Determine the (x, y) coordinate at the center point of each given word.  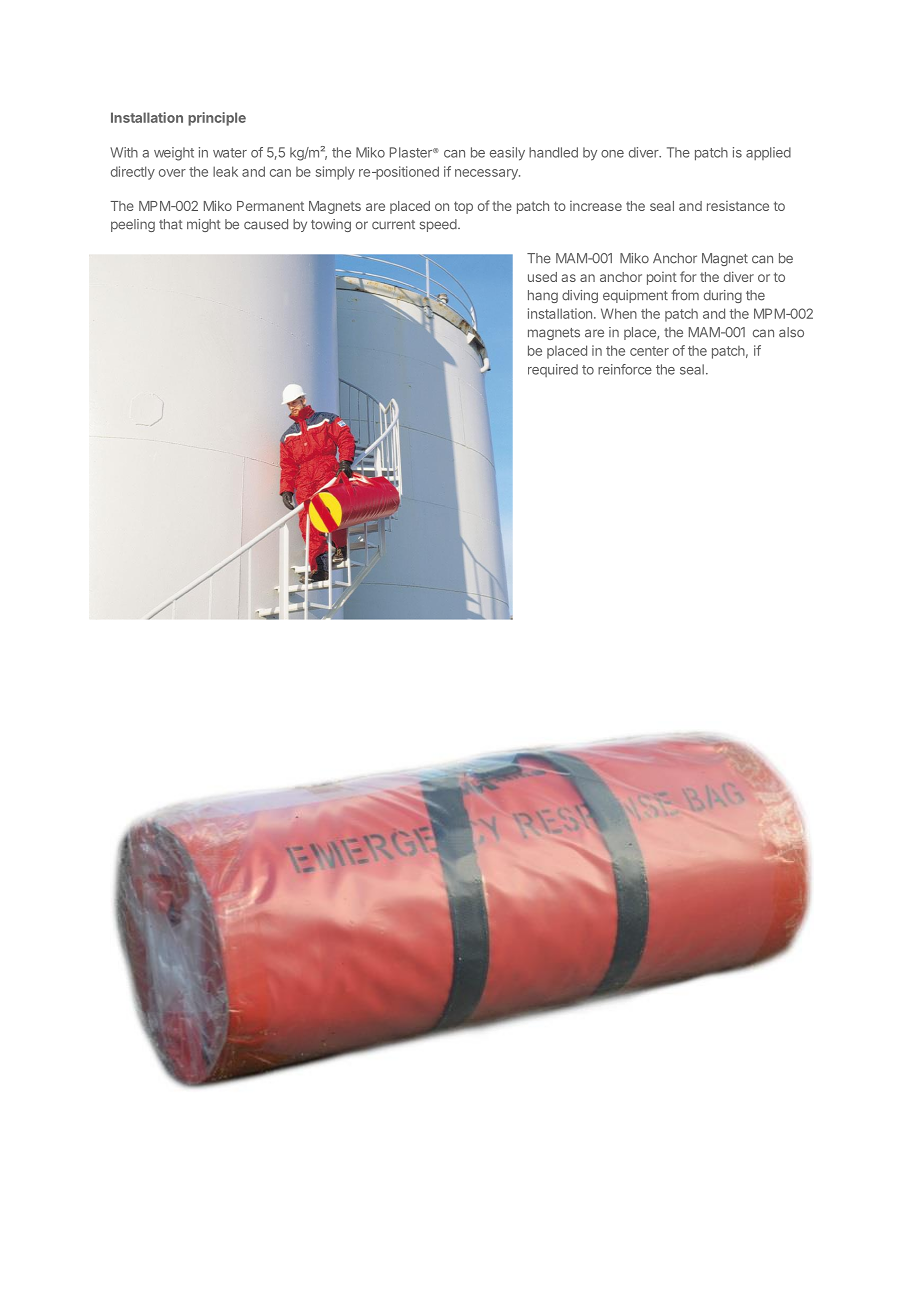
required (553, 370)
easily (507, 154)
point (662, 278)
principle (217, 119)
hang (543, 296)
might (204, 225)
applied (768, 153)
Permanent (270, 206)
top (463, 207)
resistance (738, 206)
